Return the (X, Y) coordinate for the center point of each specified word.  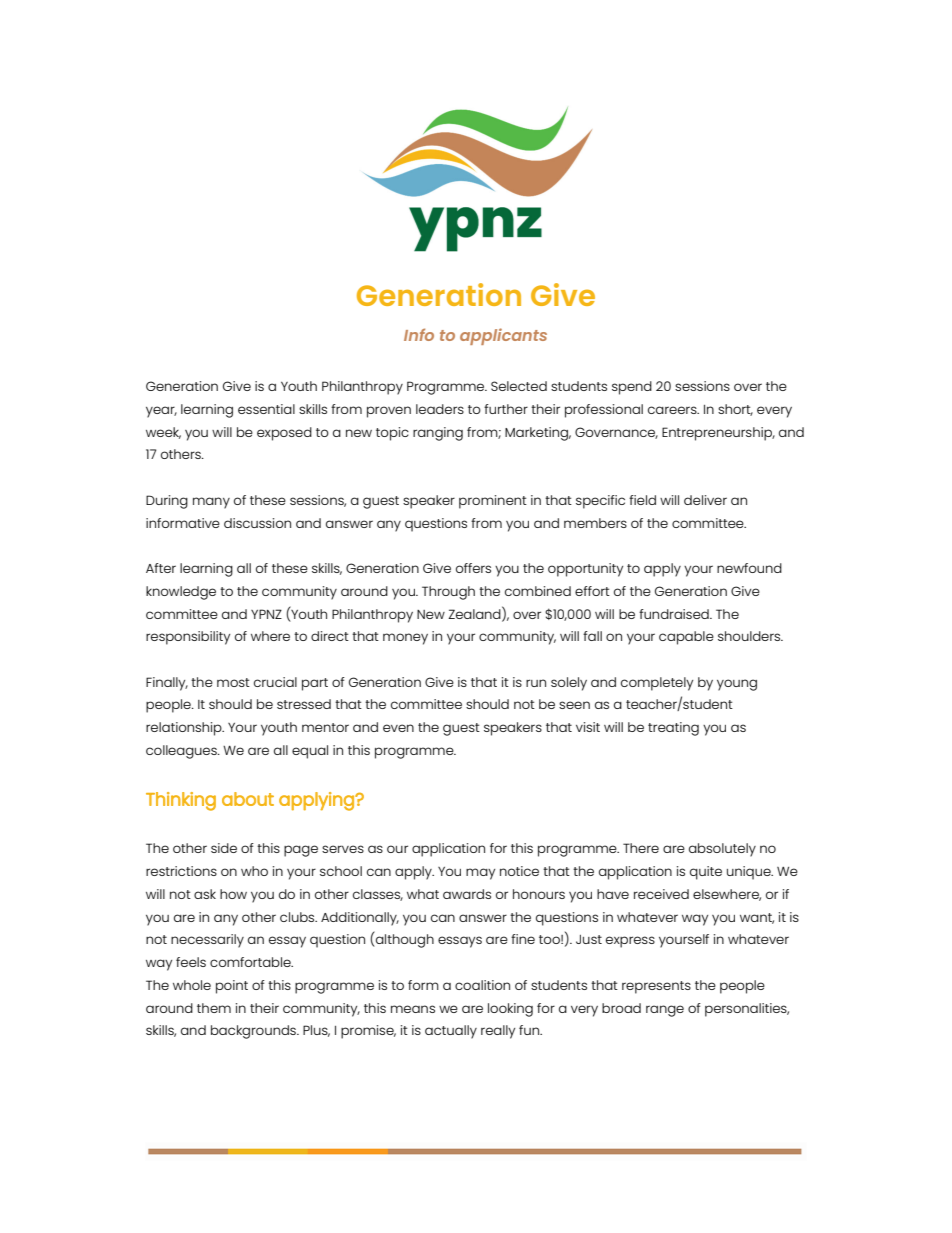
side (224, 848)
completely (657, 684)
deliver (705, 500)
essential (266, 409)
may (480, 874)
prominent (493, 502)
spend (632, 388)
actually (451, 1032)
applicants (503, 336)
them (214, 1008)
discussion (257, 523)
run (536, 683)
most (233, 682)
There (641, 848)
